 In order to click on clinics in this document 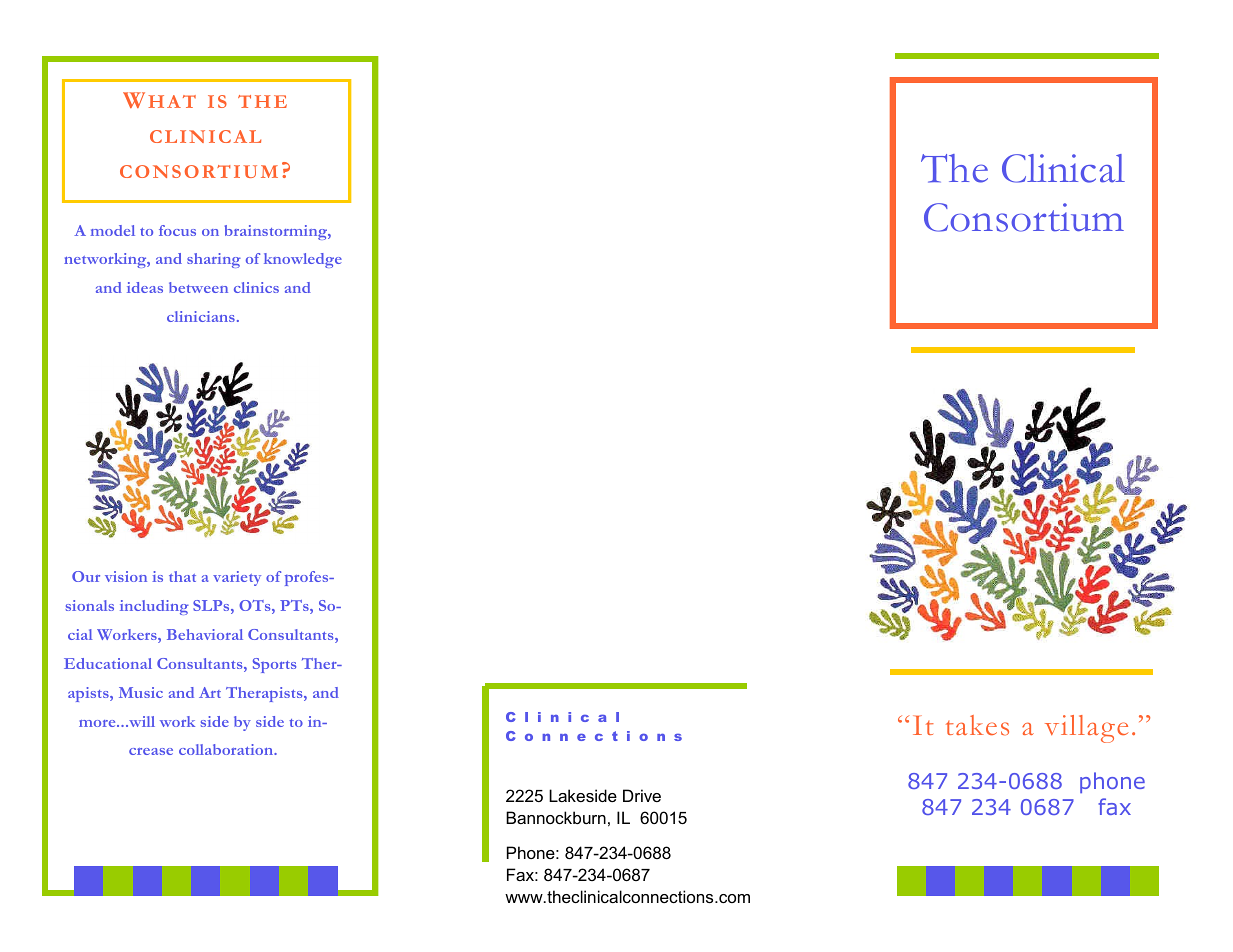, I will do `click(256, 287)`.
